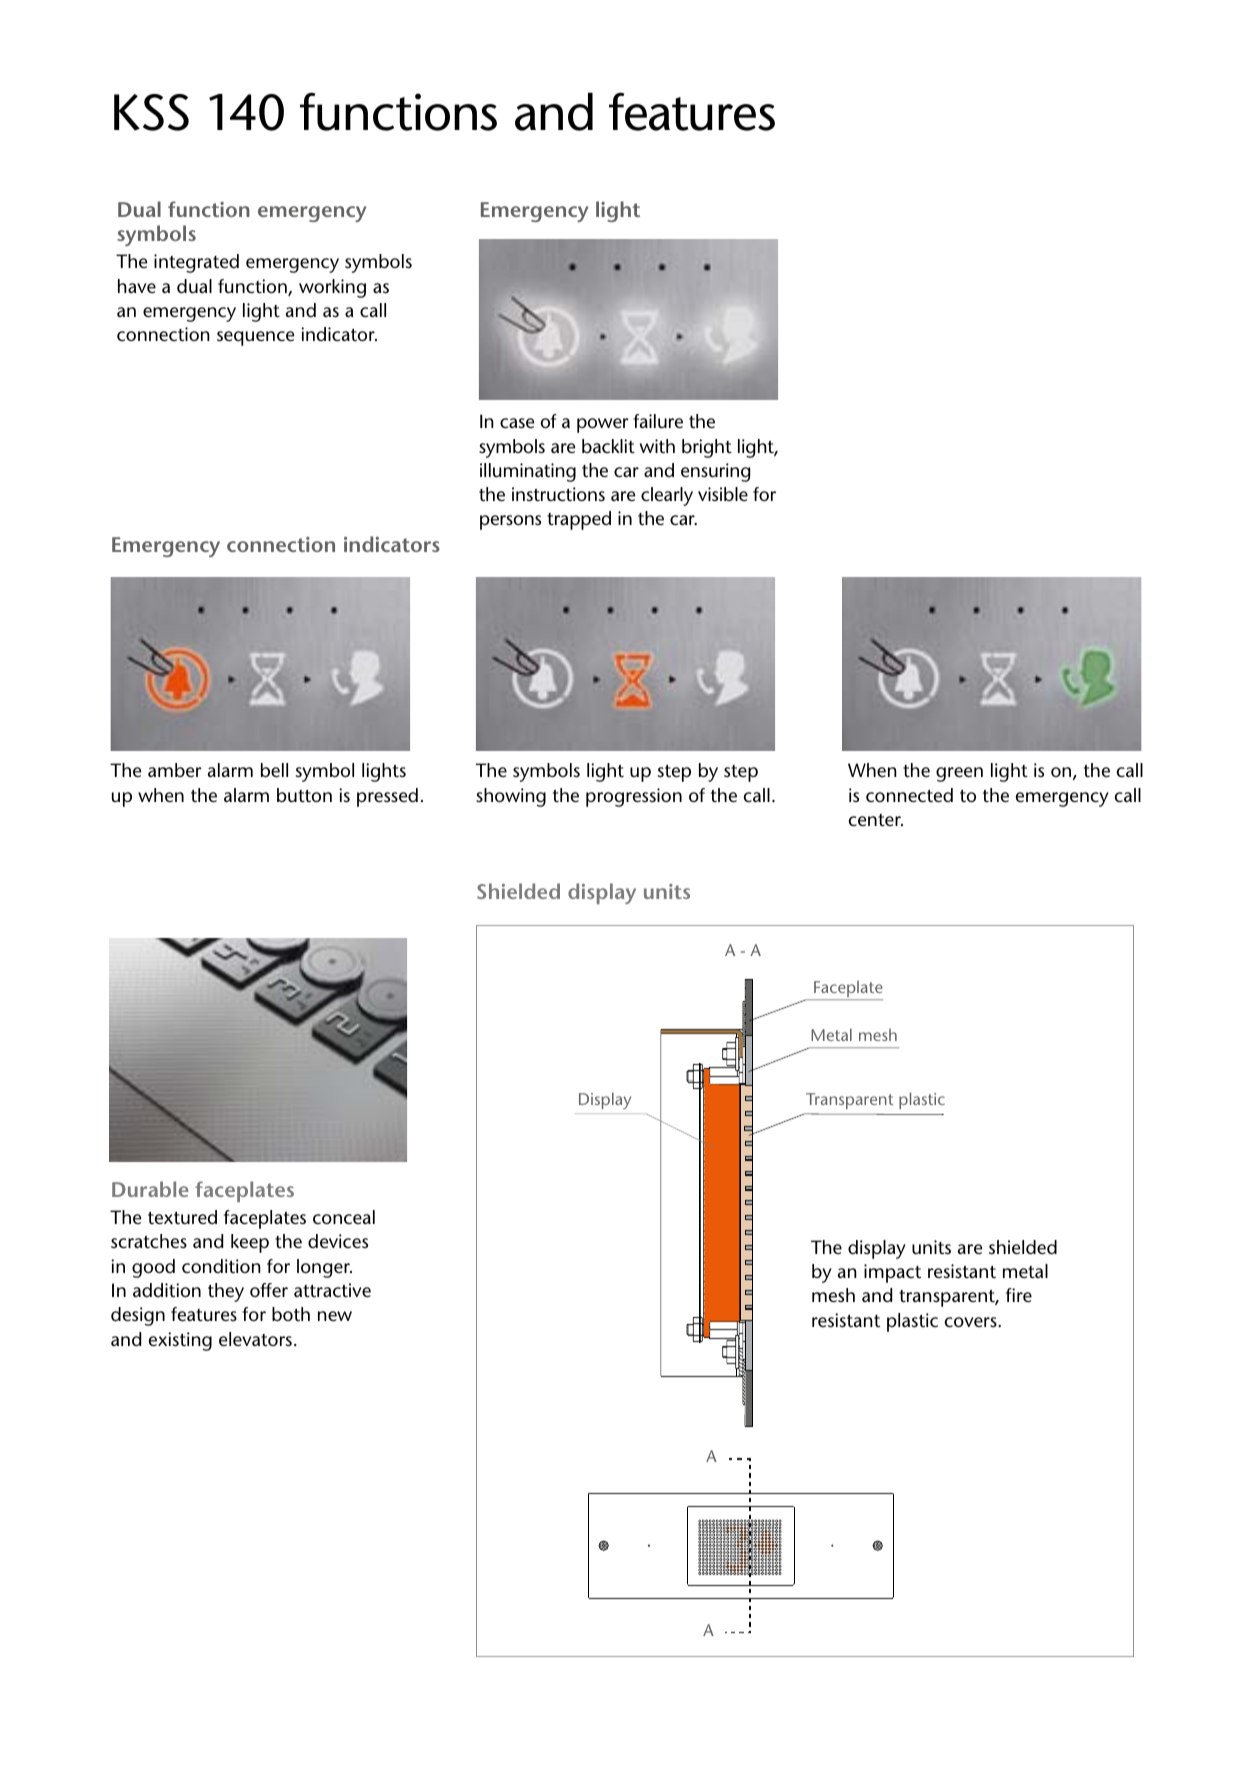 The image size is (1257, 1778). I want to click on working, so click(332, 288).
